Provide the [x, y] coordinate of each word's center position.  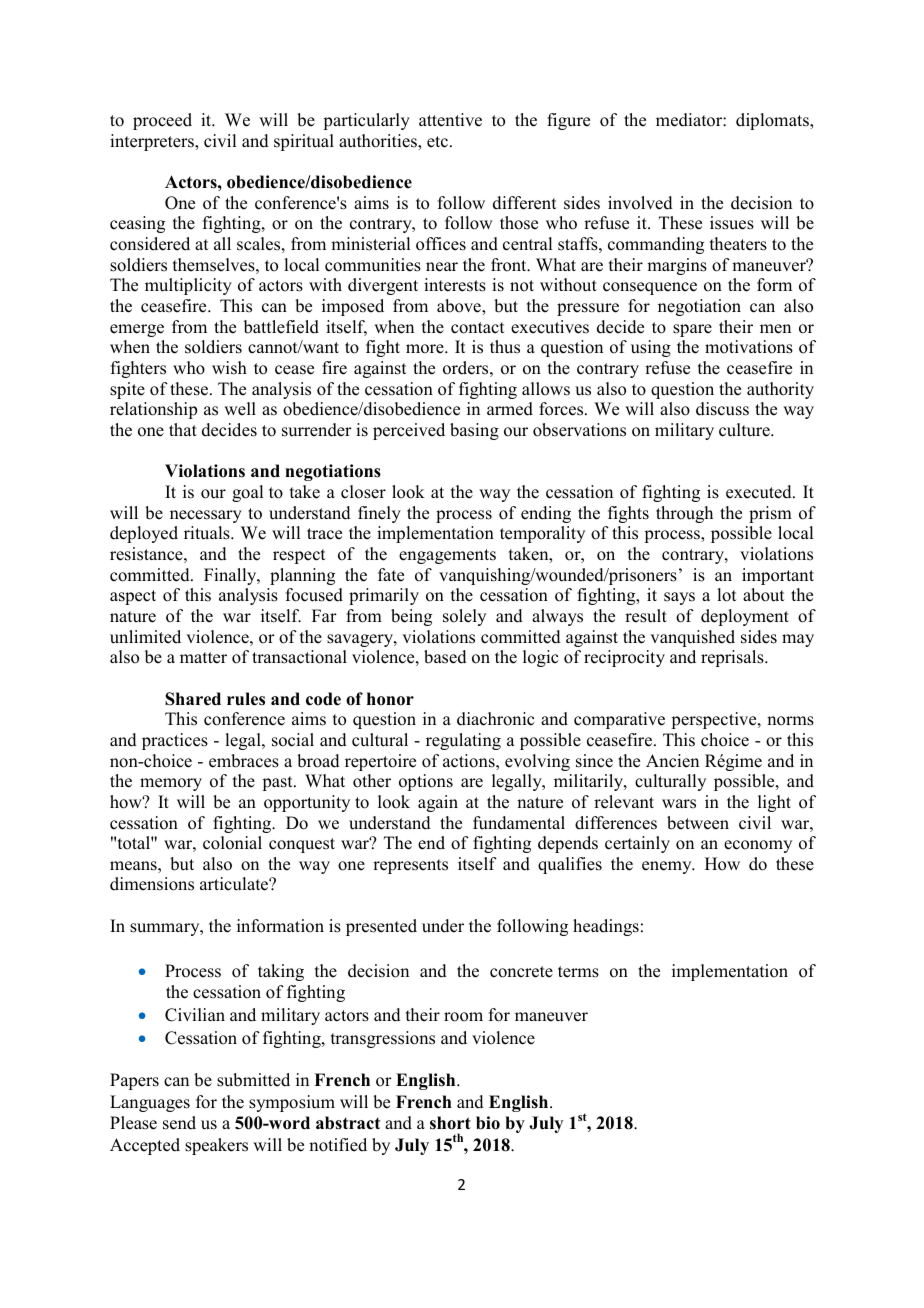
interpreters [153, 142]
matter [203, 658]
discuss [722, 409]
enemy [668, 867]
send [179, 1123]
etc [437, 142]
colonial [232, 843]
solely [464, 617]
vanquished [692, 638]
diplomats [773, 121]
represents [410, 866]
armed [510, 409]
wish [229, 368]
